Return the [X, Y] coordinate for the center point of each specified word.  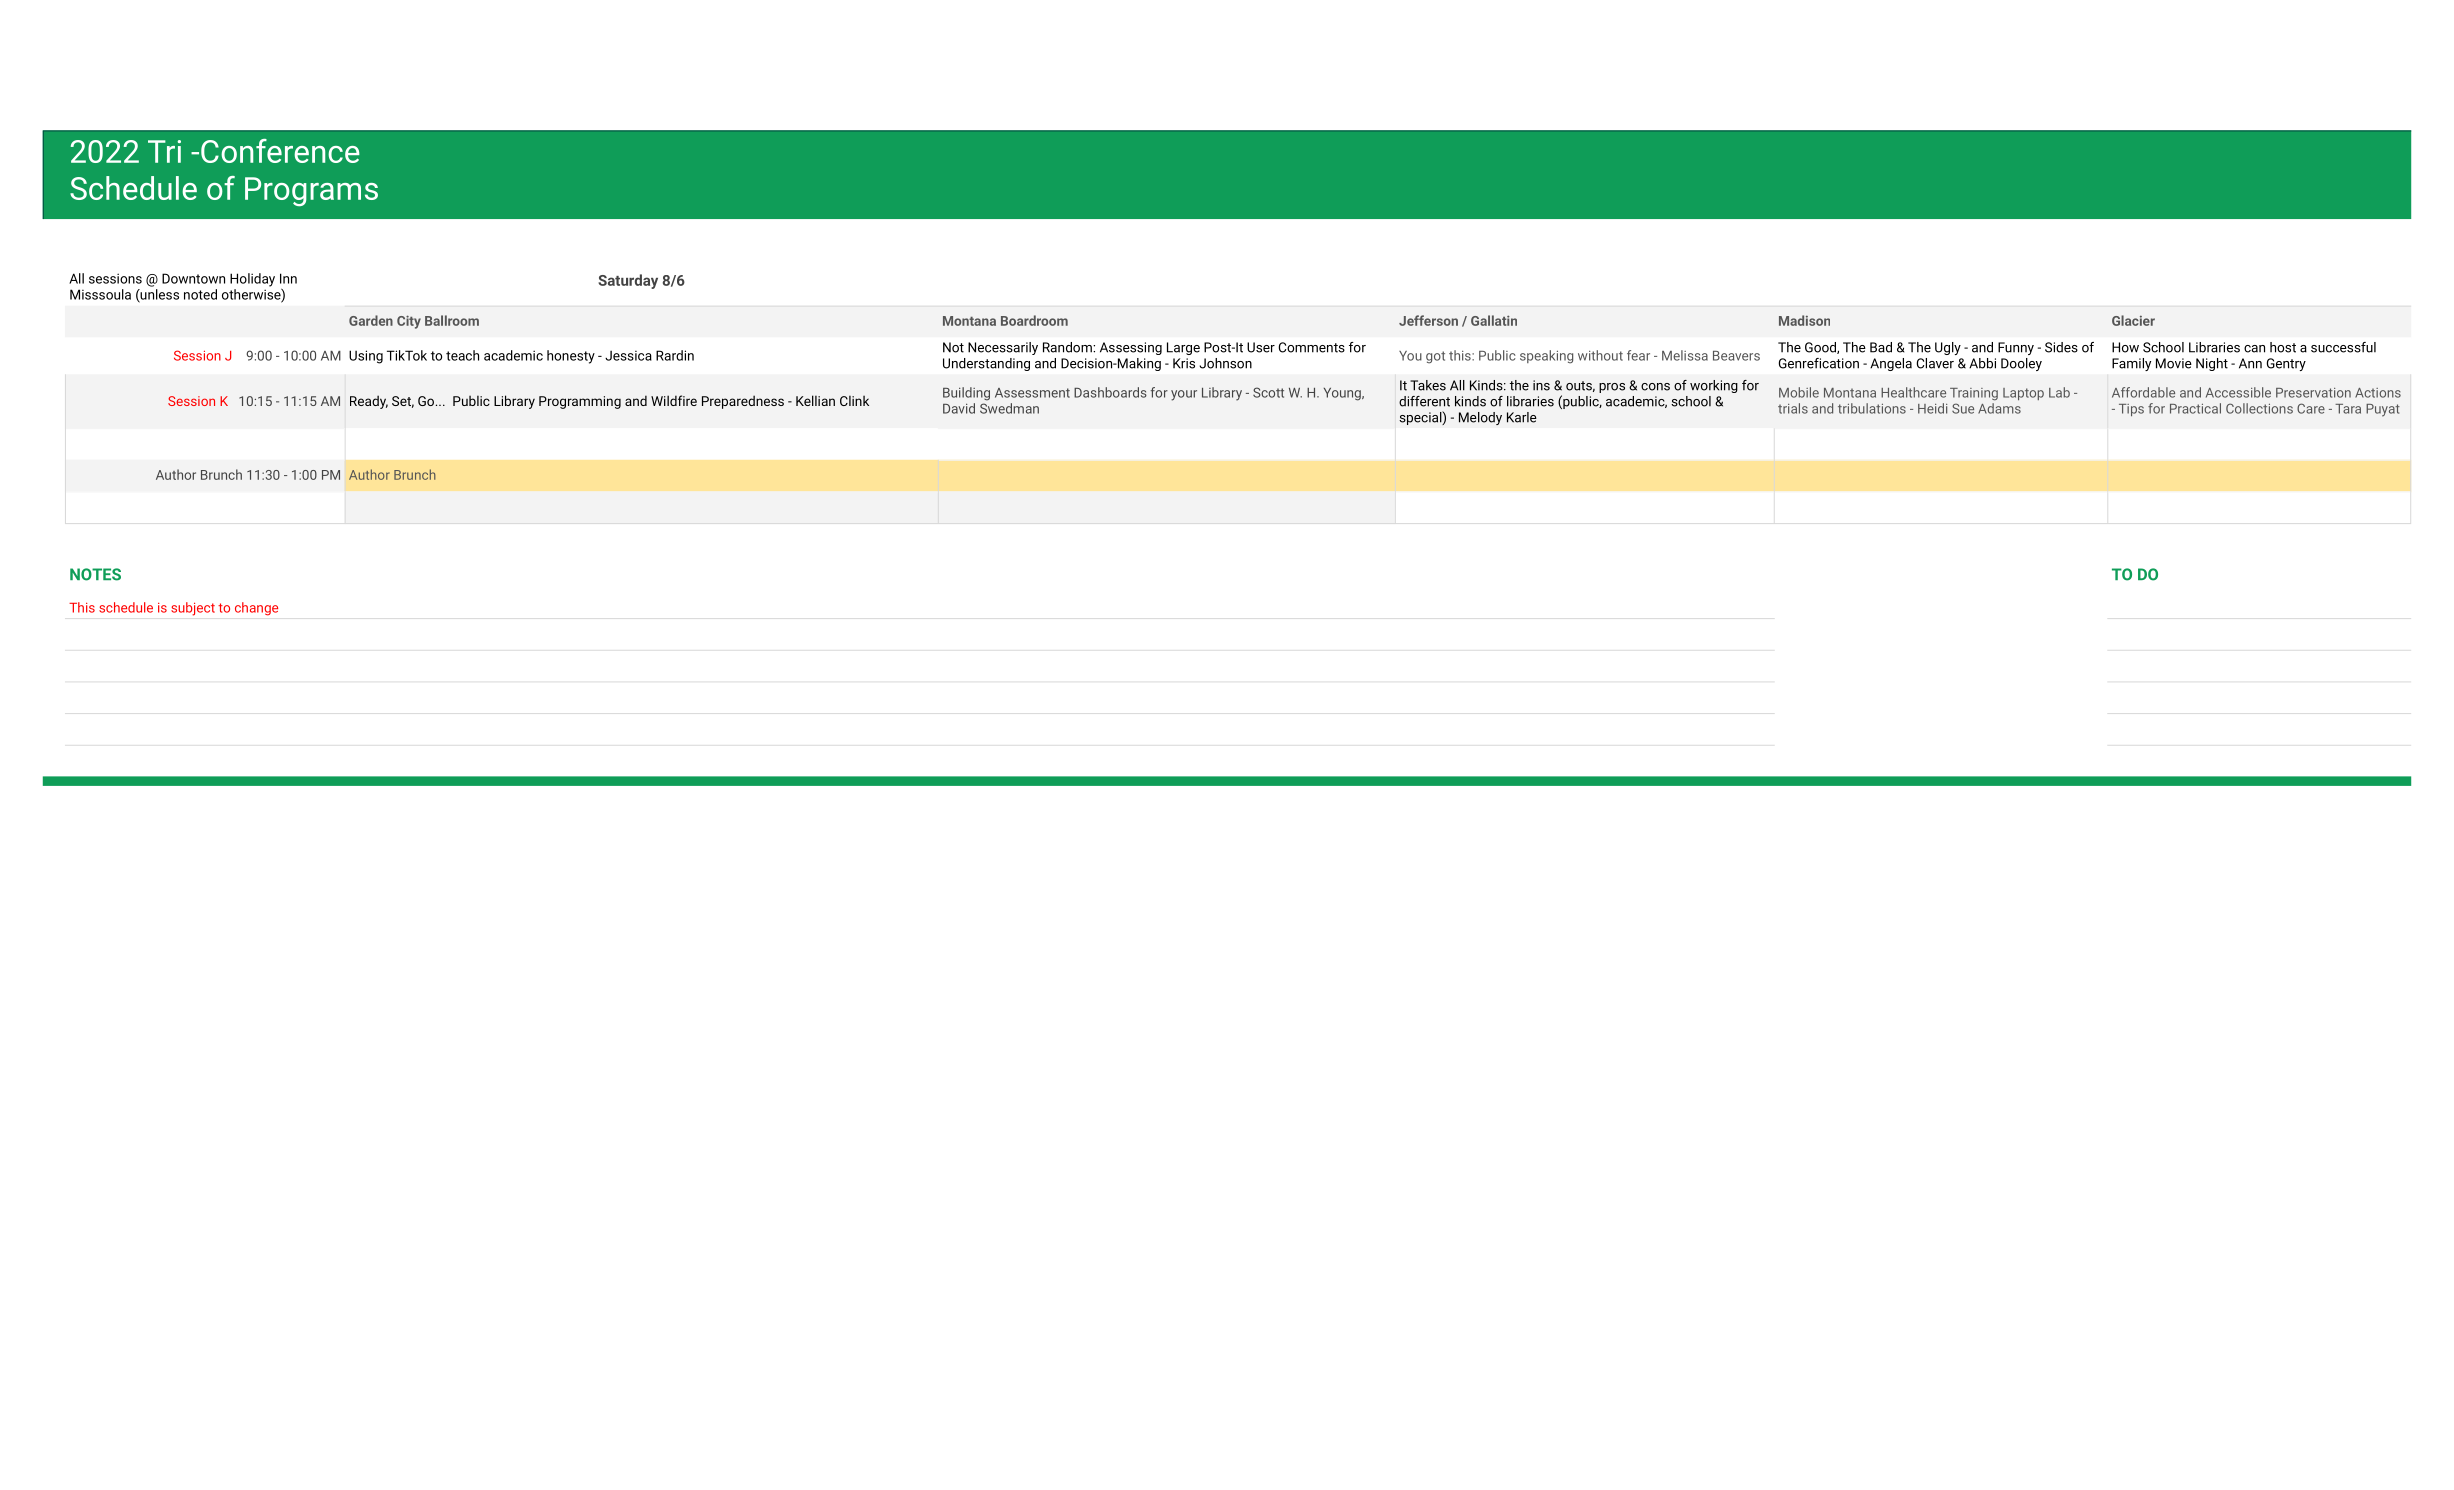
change [256, 609]
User [1261, 347]
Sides [2061, 347]
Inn [288, 278]
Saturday [628, 281]
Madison [1804, 320]
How [2125, 347]
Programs [311, 192]
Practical [2195, 408]
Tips [2131, 410]
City [409, 322]
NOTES [95, 574]
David [959, 408]
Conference [280, 151]
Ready [369, 402]
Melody [1480, 418]
